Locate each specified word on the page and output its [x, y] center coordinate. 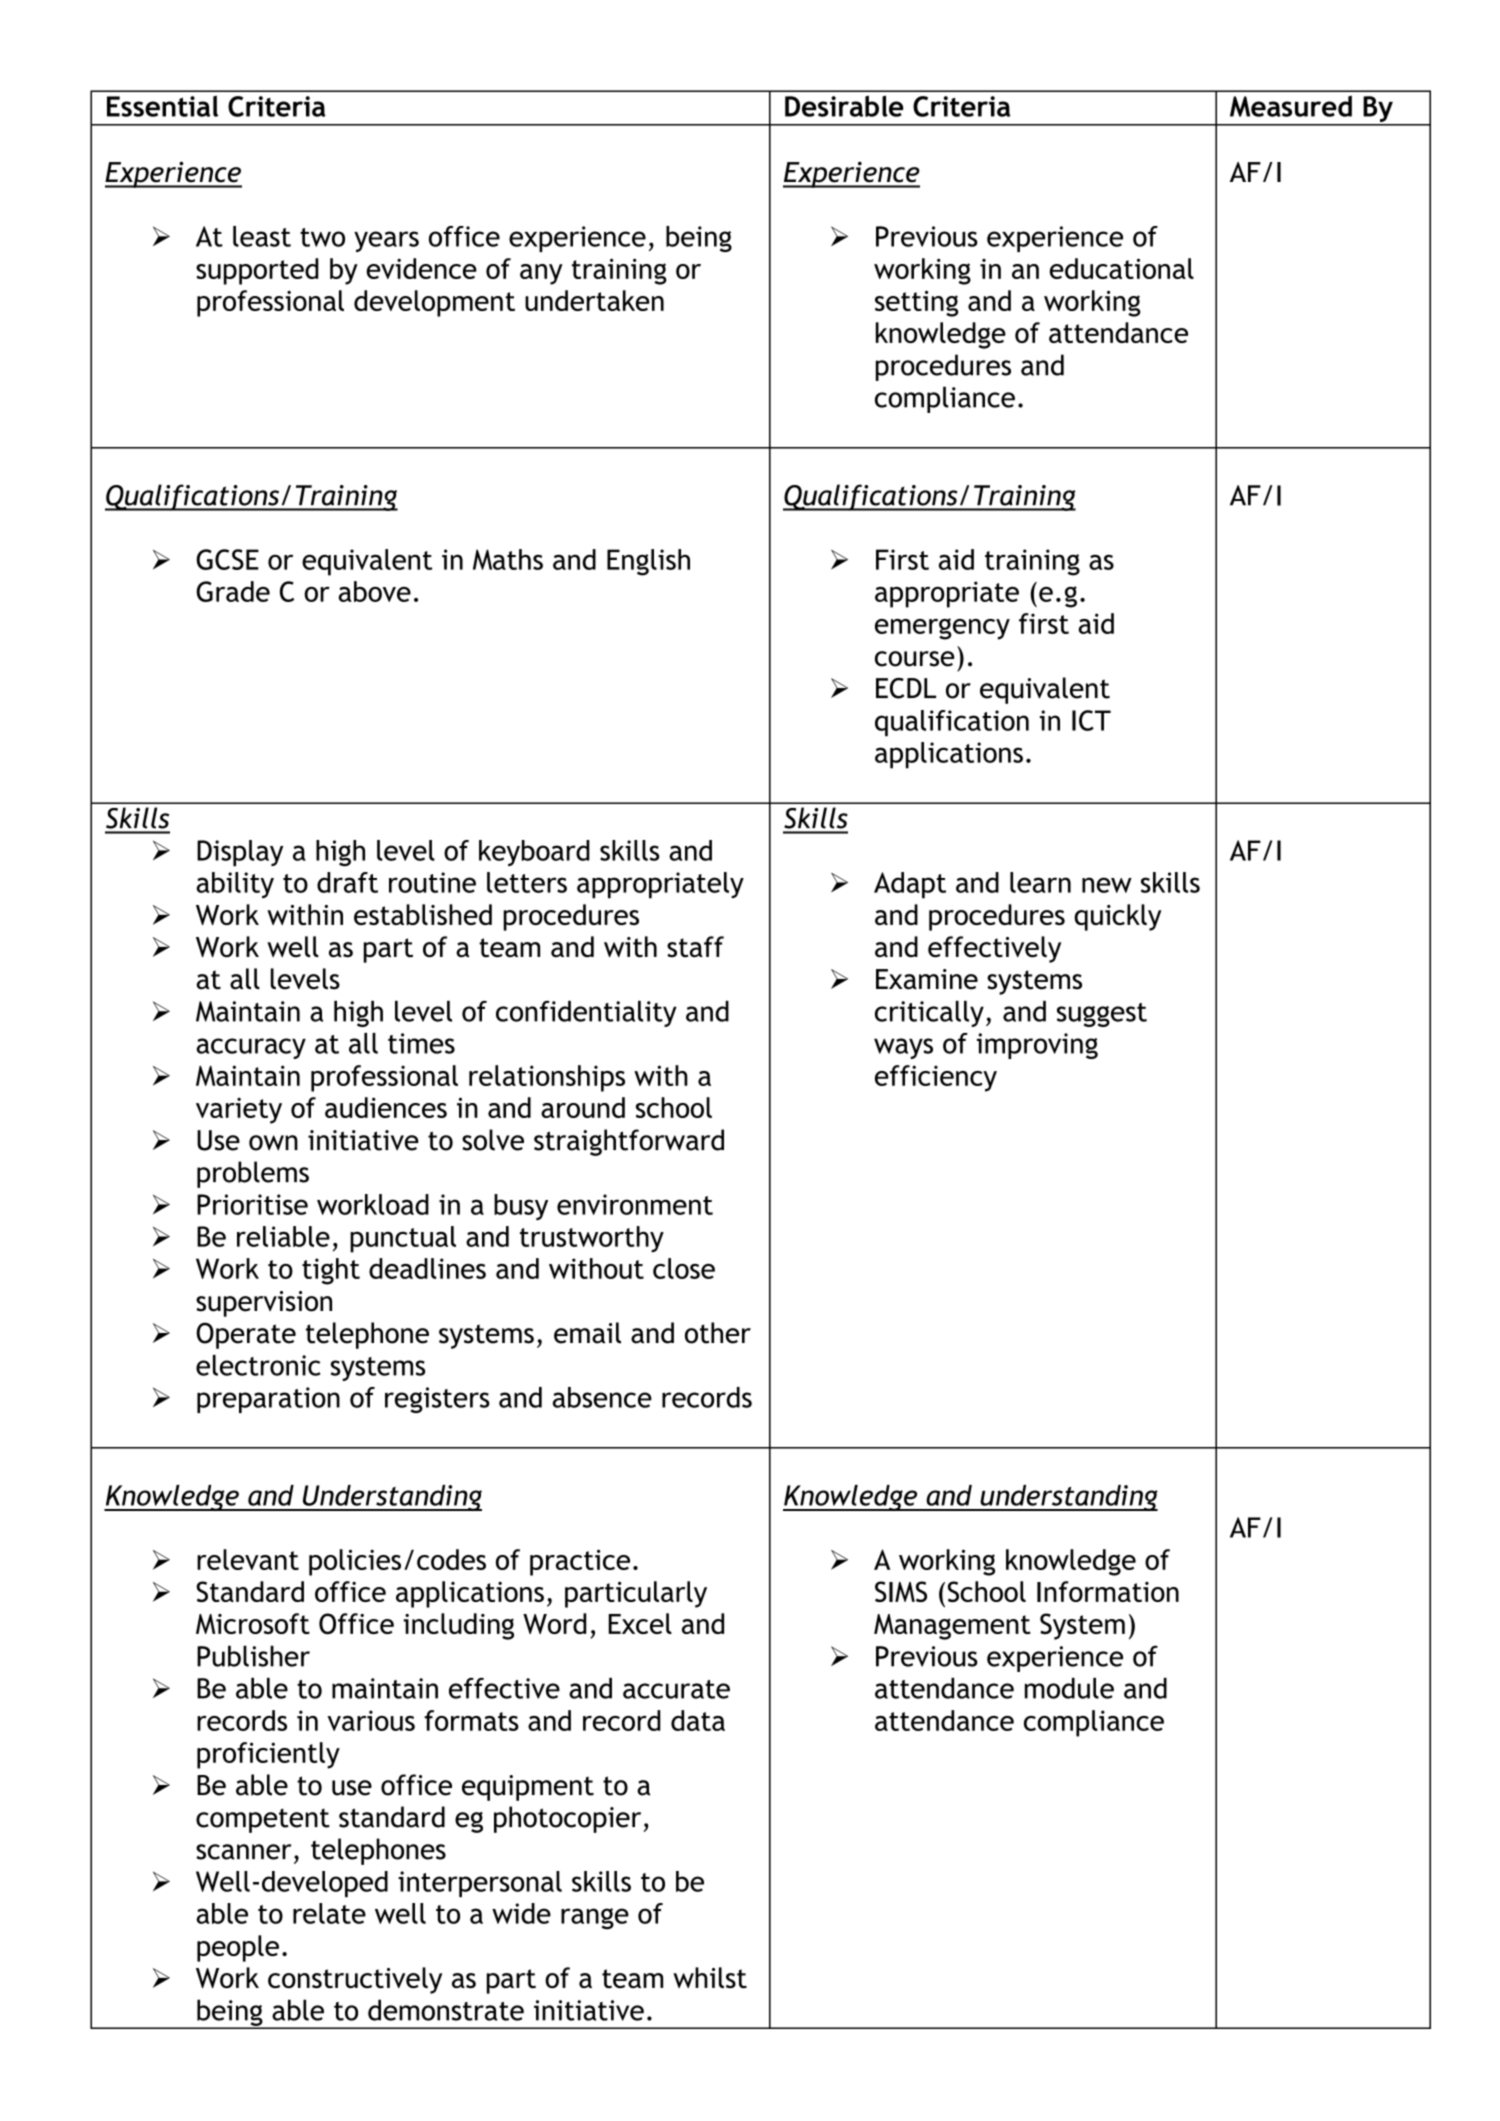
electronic [258, 1365]
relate [329, 1913]
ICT [1091, 720]
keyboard [534, 853]
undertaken [594, 300]
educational [1122, 268]
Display [240, 853]
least [262, 236]
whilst [710, 1977]
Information [1108, 1591]
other [718, 1333]
